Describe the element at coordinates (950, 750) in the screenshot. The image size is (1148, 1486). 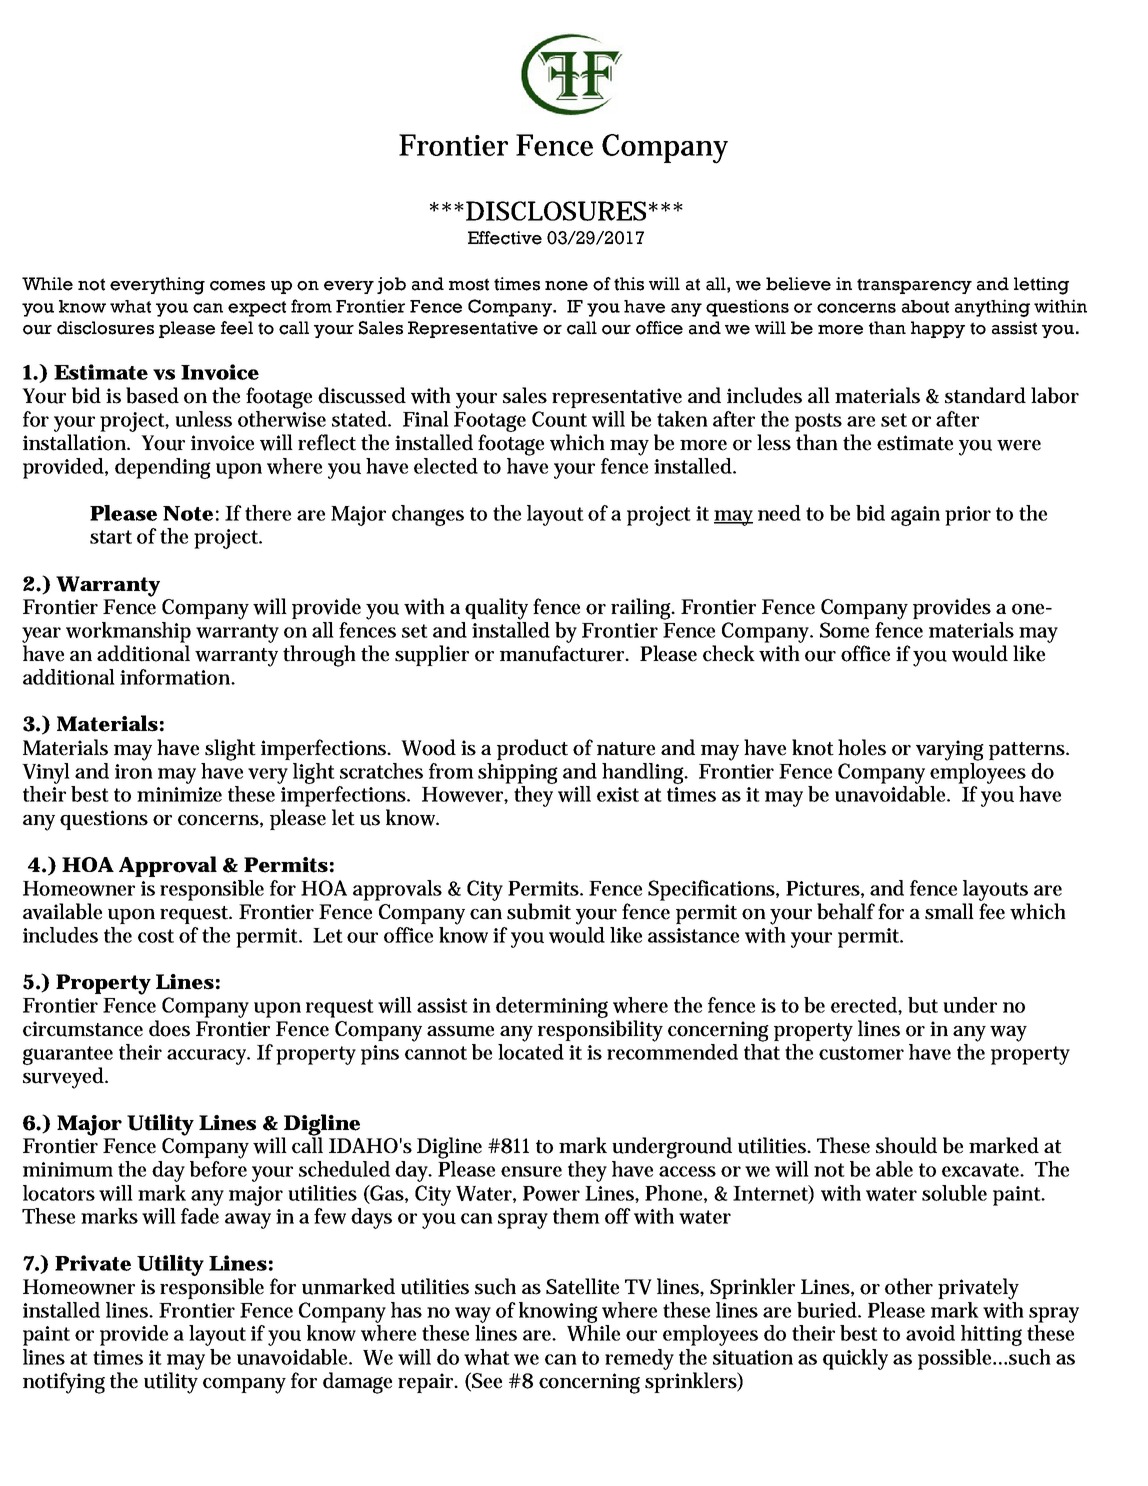
I see `varying` at that location.
